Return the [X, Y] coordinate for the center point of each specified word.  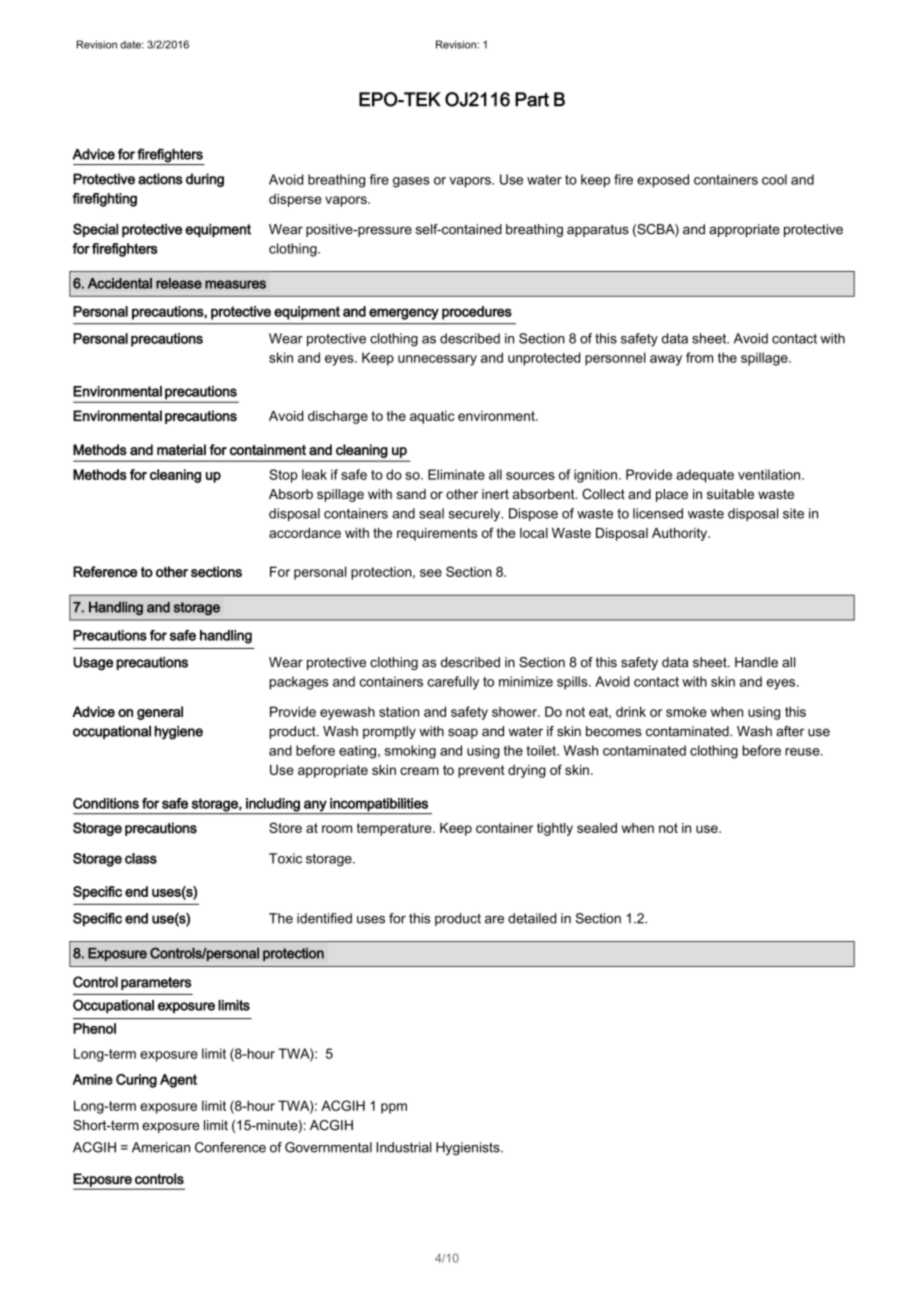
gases [411, 182]
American [161, 1147]
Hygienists [469, 1148]
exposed [663, 181]
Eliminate [456, 474]
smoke [686, 711]
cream [419, 771]
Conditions [106, 803]
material [181, 450]
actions [160, 179]
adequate [705, 476]
